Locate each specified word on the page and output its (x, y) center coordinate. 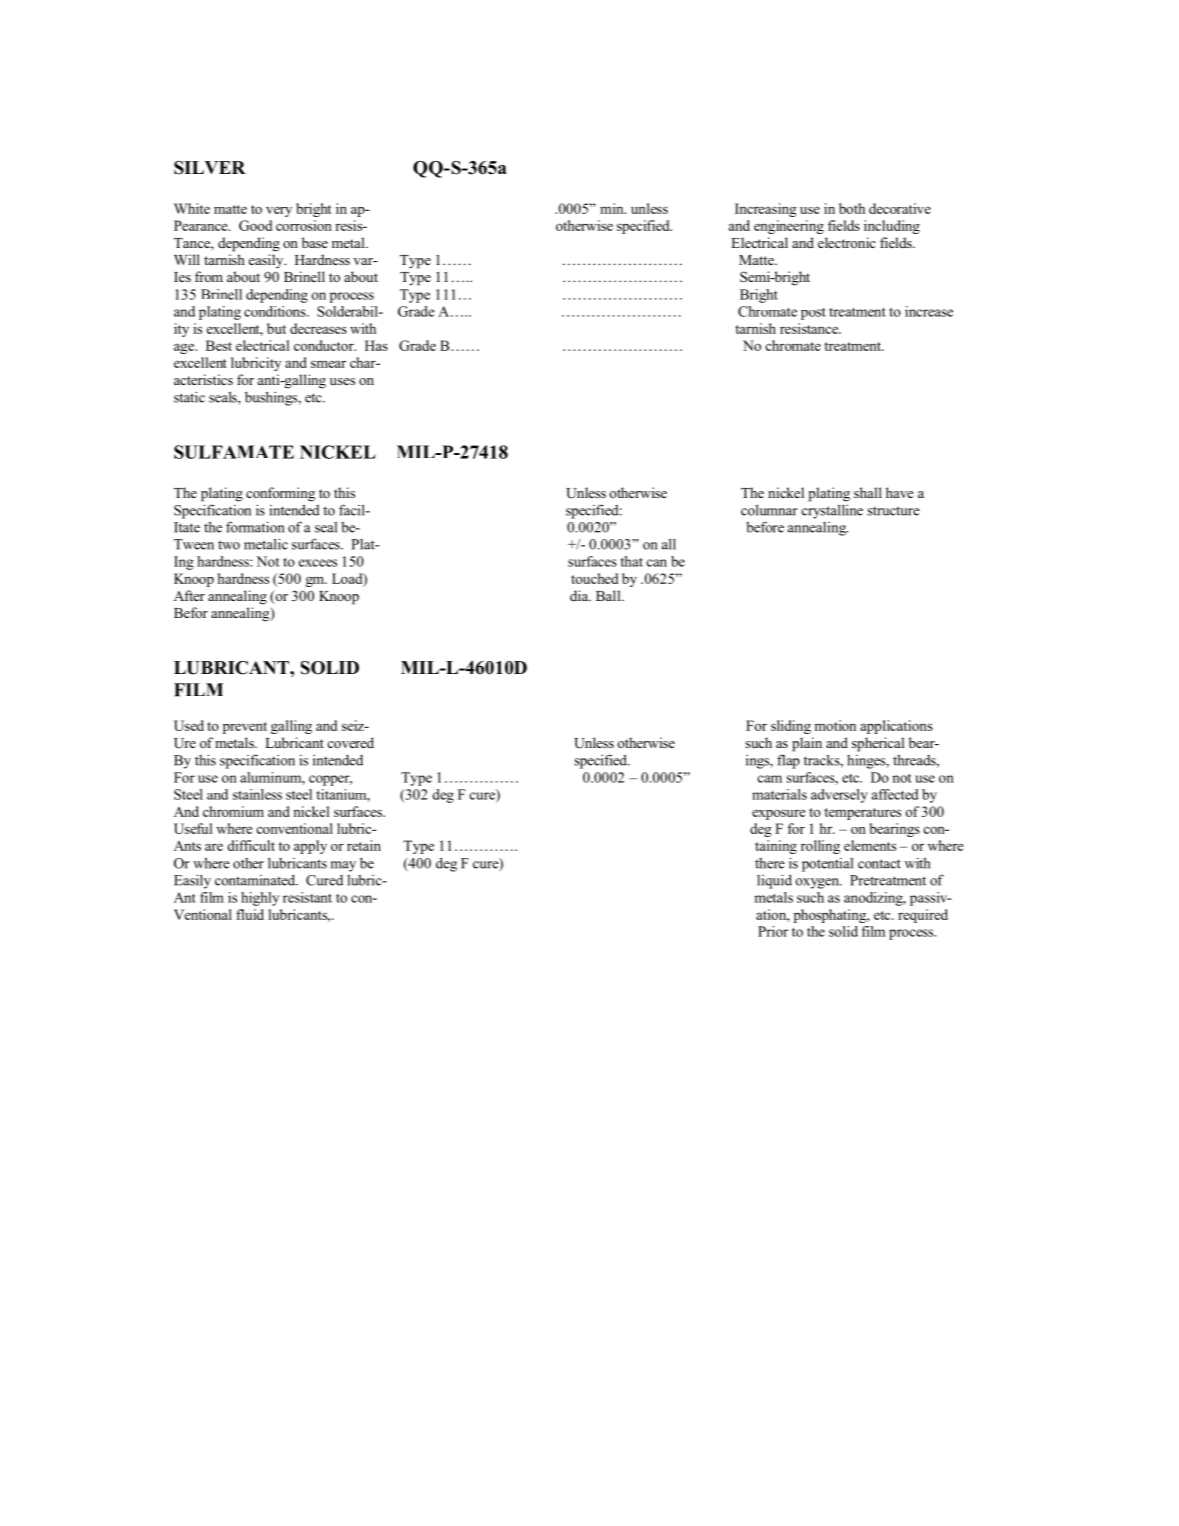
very (279, 211)
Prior (773, 931)
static (189, 397)
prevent (245, 728)
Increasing (766, 210)
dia (580, 595)
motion (835, 725)
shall (868, 492)
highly (260, 899)
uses (342, 381)
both (852, 208)
